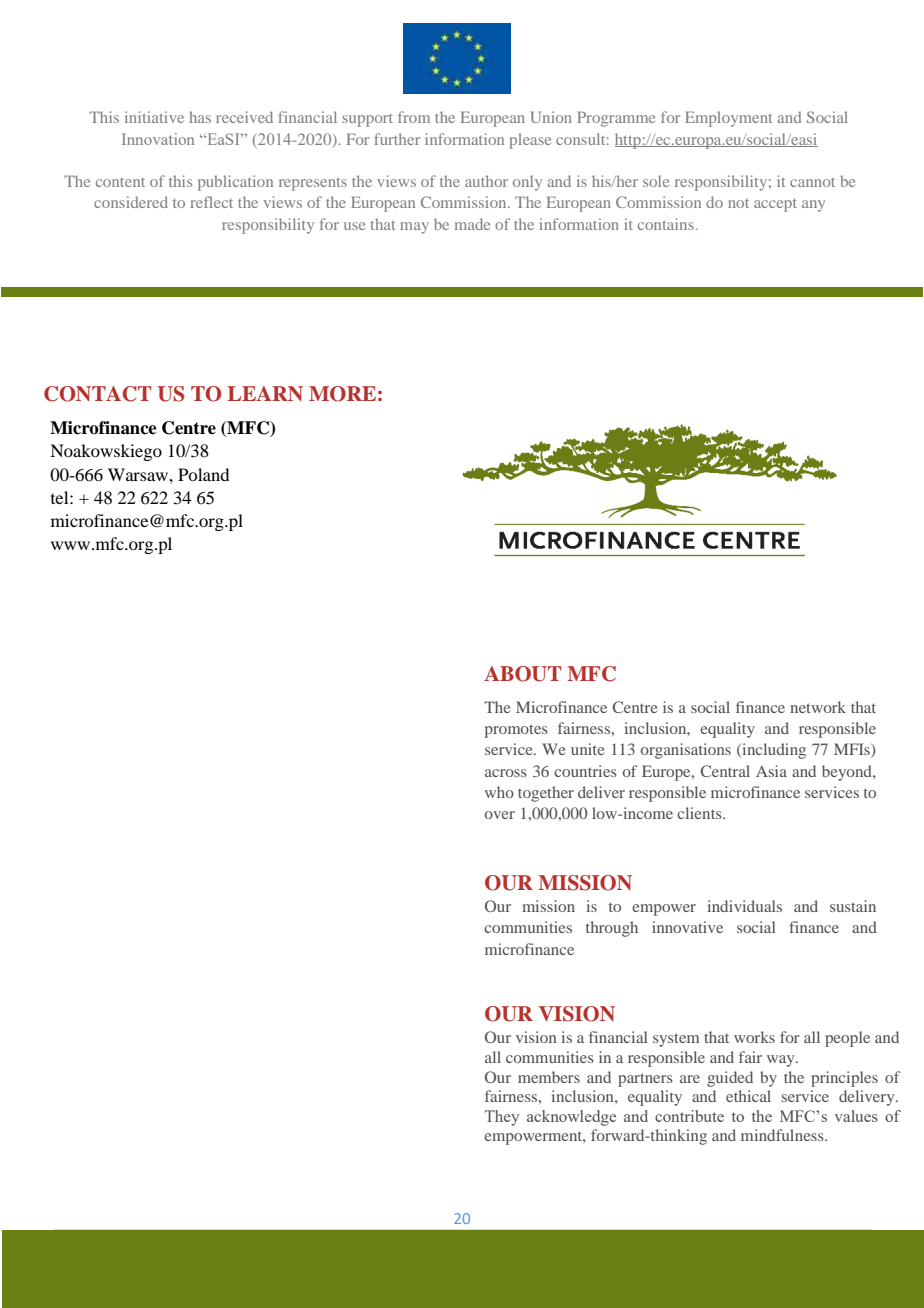 Image resolution: width=924 pixels, height=1308 pixels. Describe the element at coordinates (472, 224) in the image. I see `made` at that location.
